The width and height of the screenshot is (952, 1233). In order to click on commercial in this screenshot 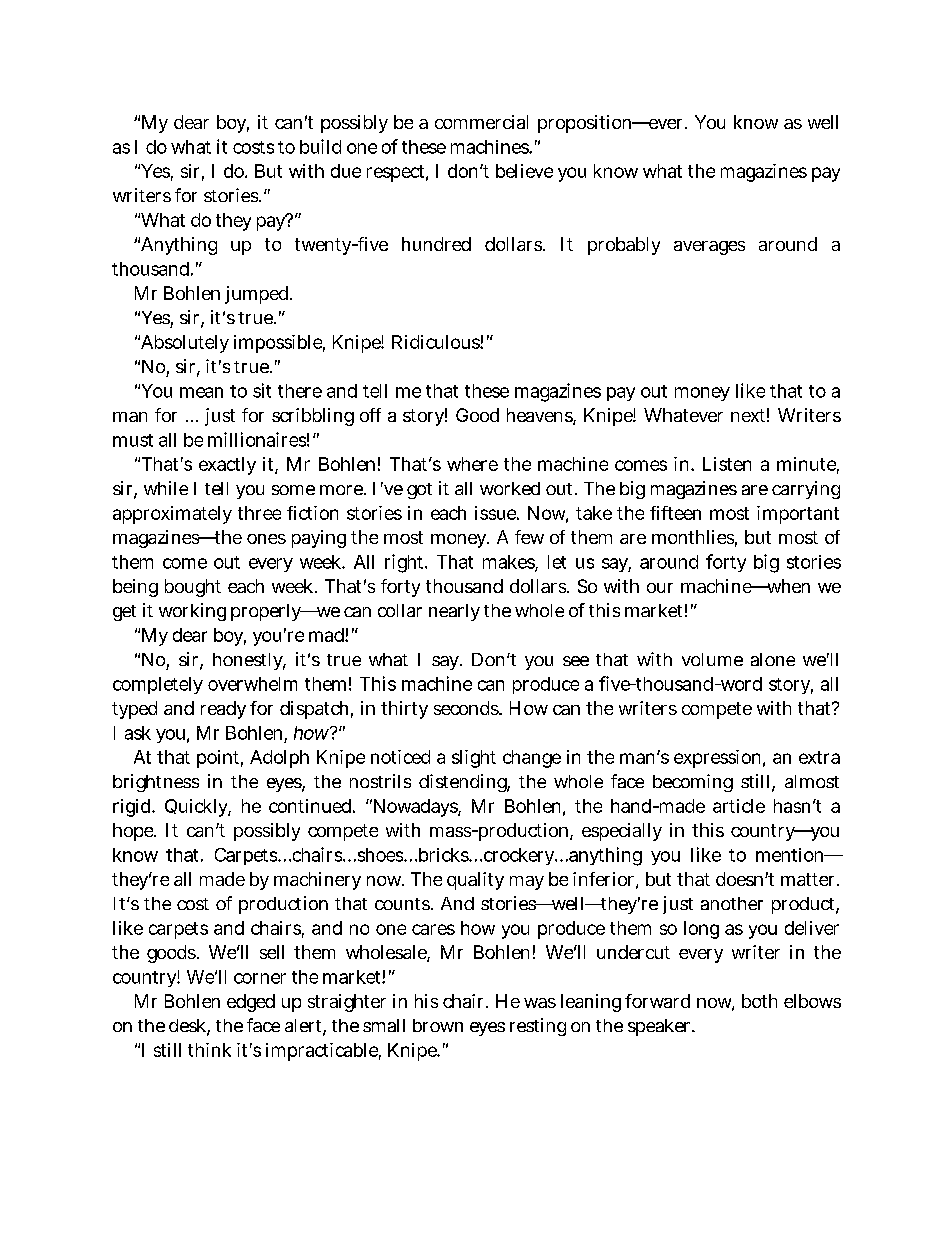, I will do `click(481, 122)`.
